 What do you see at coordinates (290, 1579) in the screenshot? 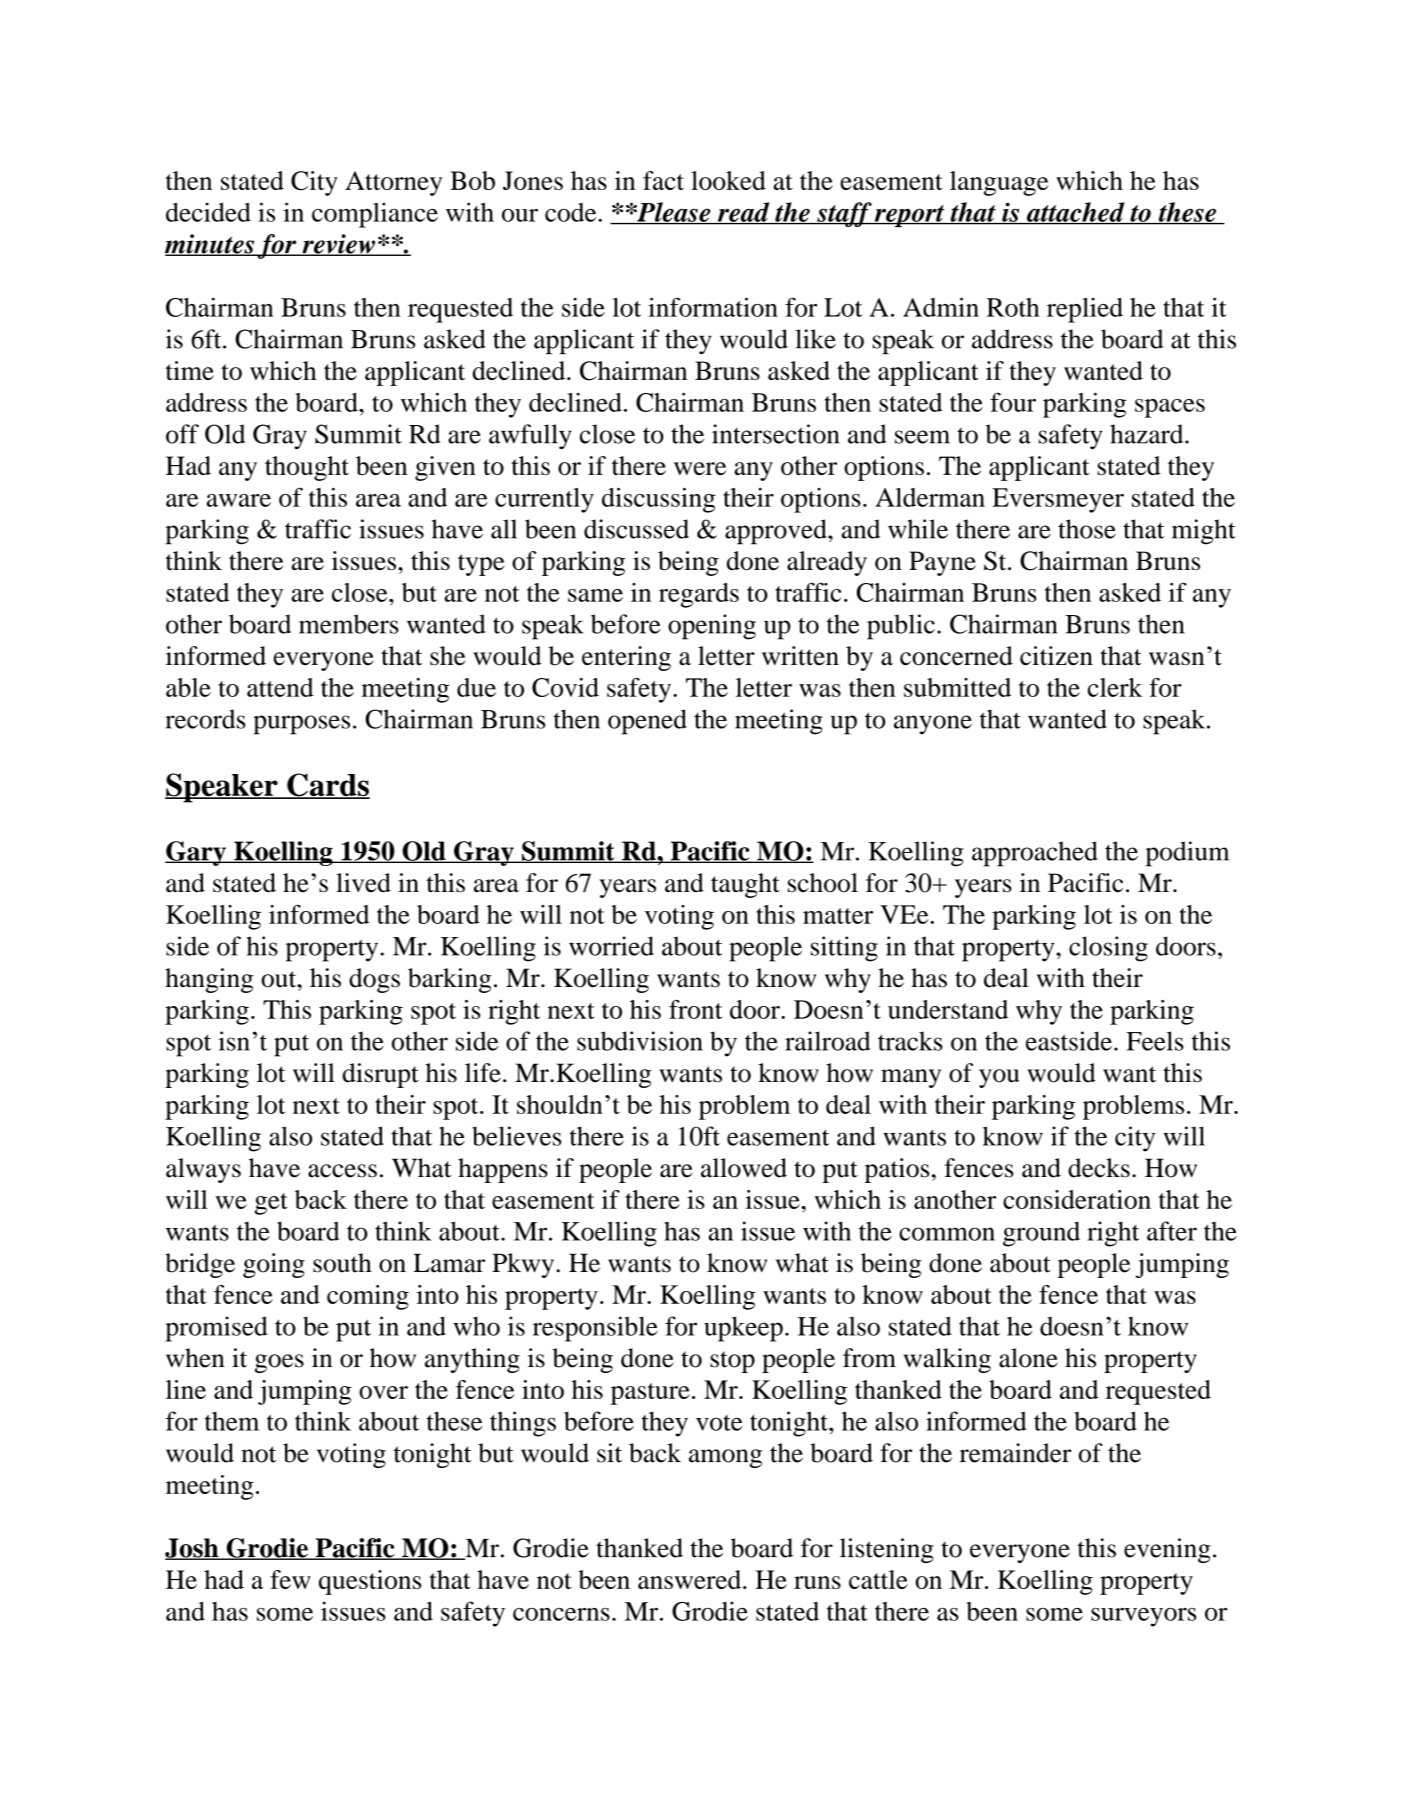
I see `few` at bounding box center [290, 1579].
